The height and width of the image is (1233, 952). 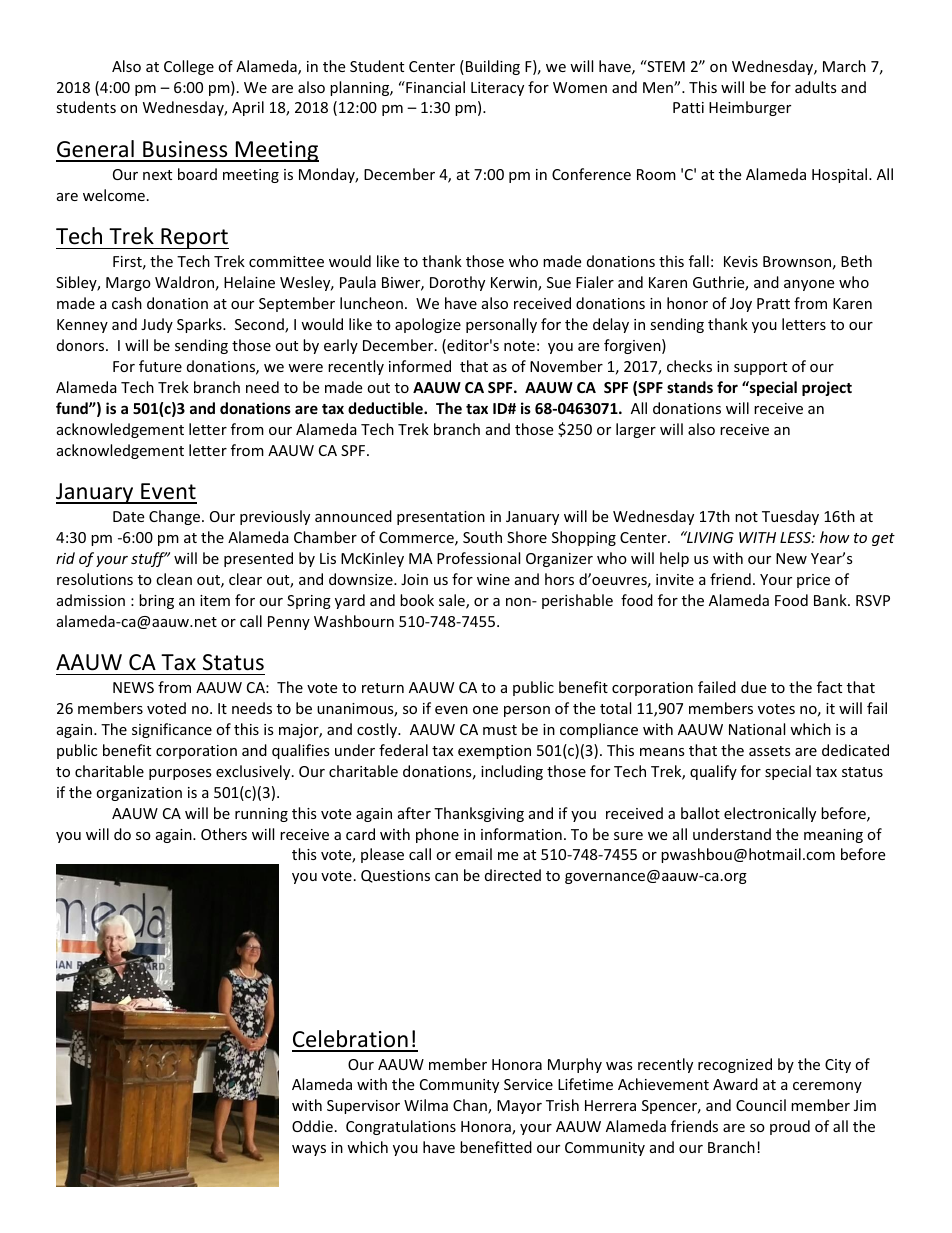 What do you see at coordinates (312, 1126) in the image?
I see `Oddie` at bounding box center [312, 1126].
